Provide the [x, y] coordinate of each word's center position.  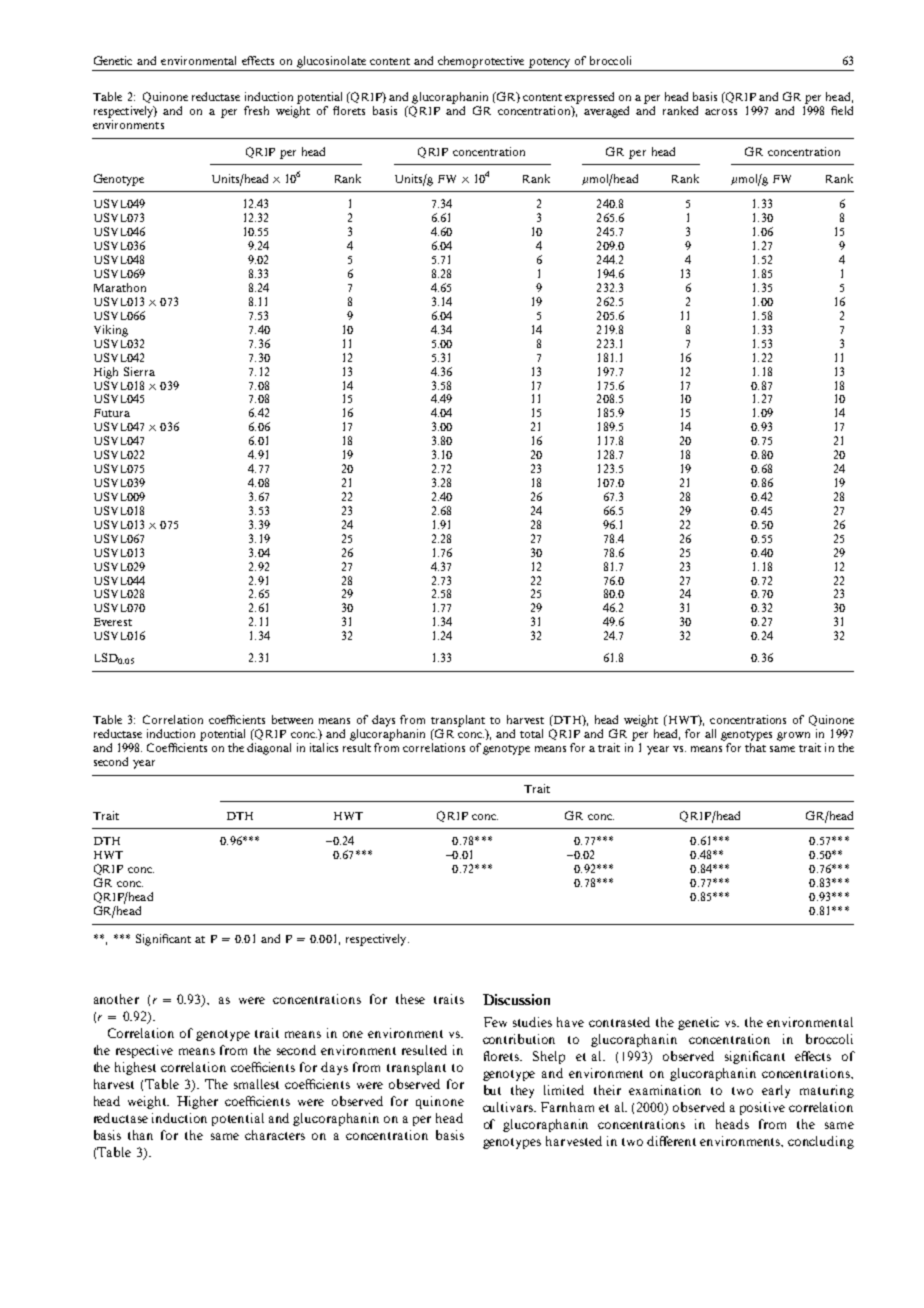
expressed [589, 98]
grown [793, 736]
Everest [113, 622]
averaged [606, 112]
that [755, 747]
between [292, 719]
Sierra [139, 371]
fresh [256, 110]
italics [324, 747]
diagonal [269, 749]
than [140, 1135]
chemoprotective [481, 62]
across [721, 112]
